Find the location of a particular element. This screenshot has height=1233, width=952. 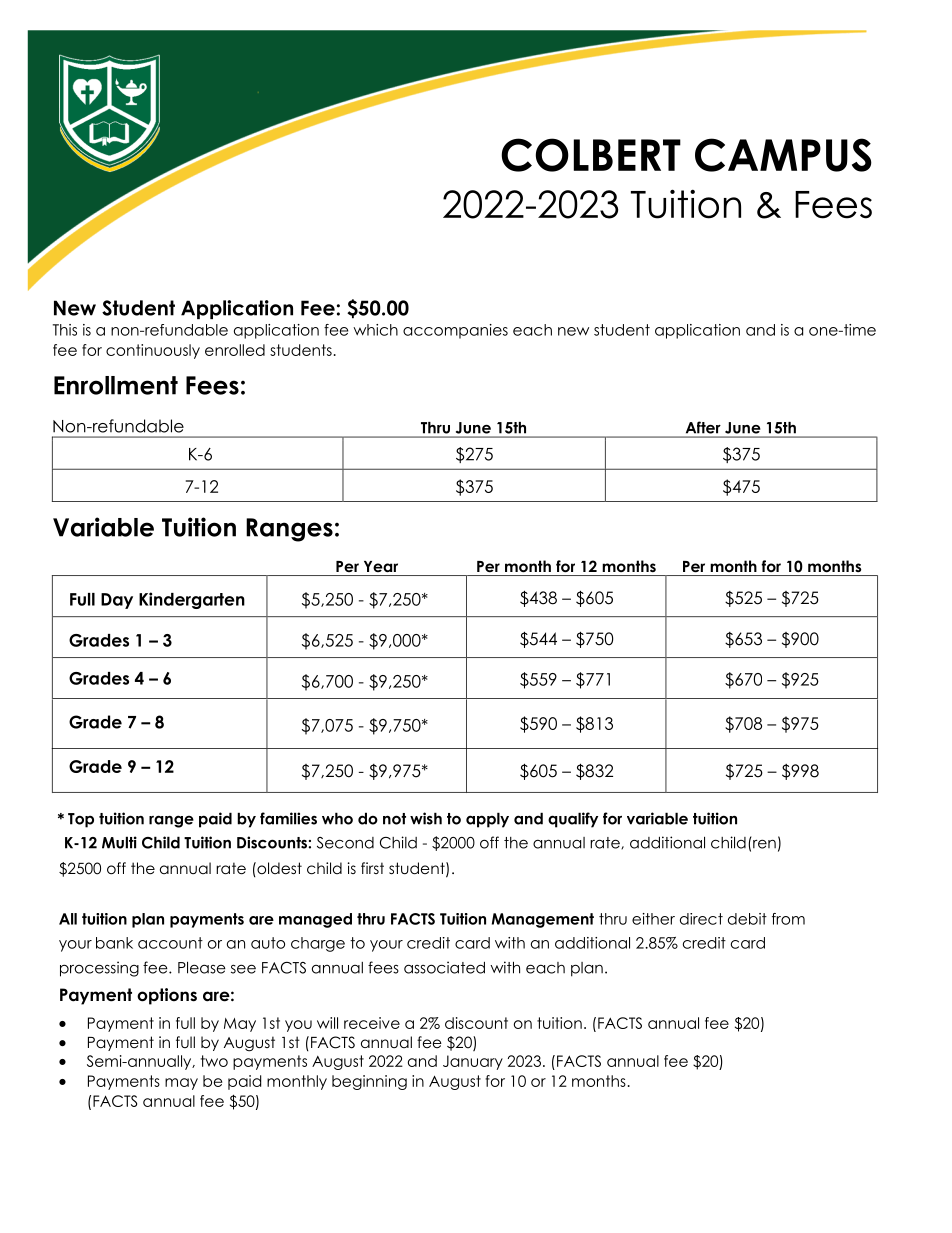

qualify is located at coordinates (573, 820).
